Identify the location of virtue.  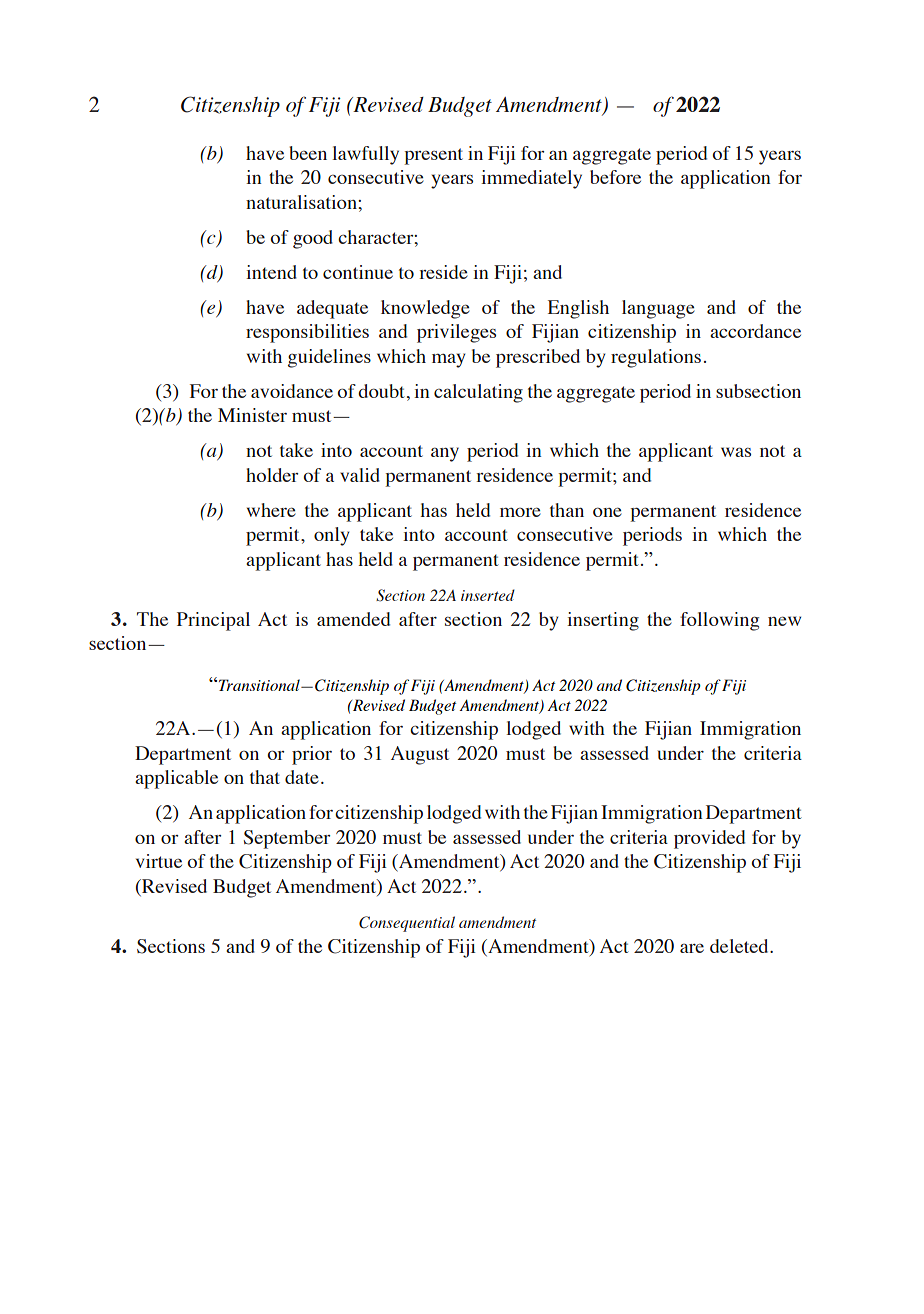
(159, 861).
